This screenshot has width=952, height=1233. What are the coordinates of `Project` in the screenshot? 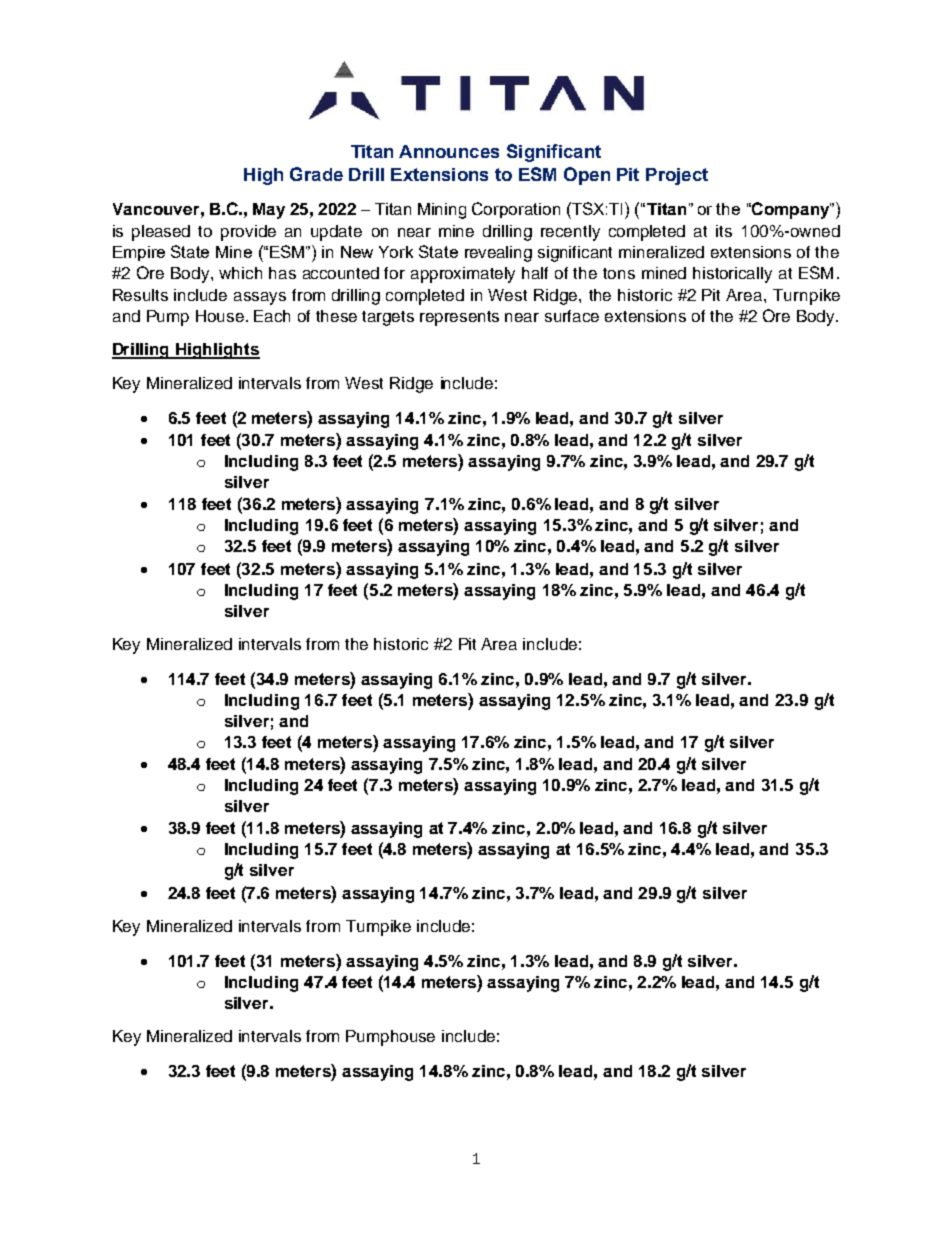 It's located at (677, 176).
